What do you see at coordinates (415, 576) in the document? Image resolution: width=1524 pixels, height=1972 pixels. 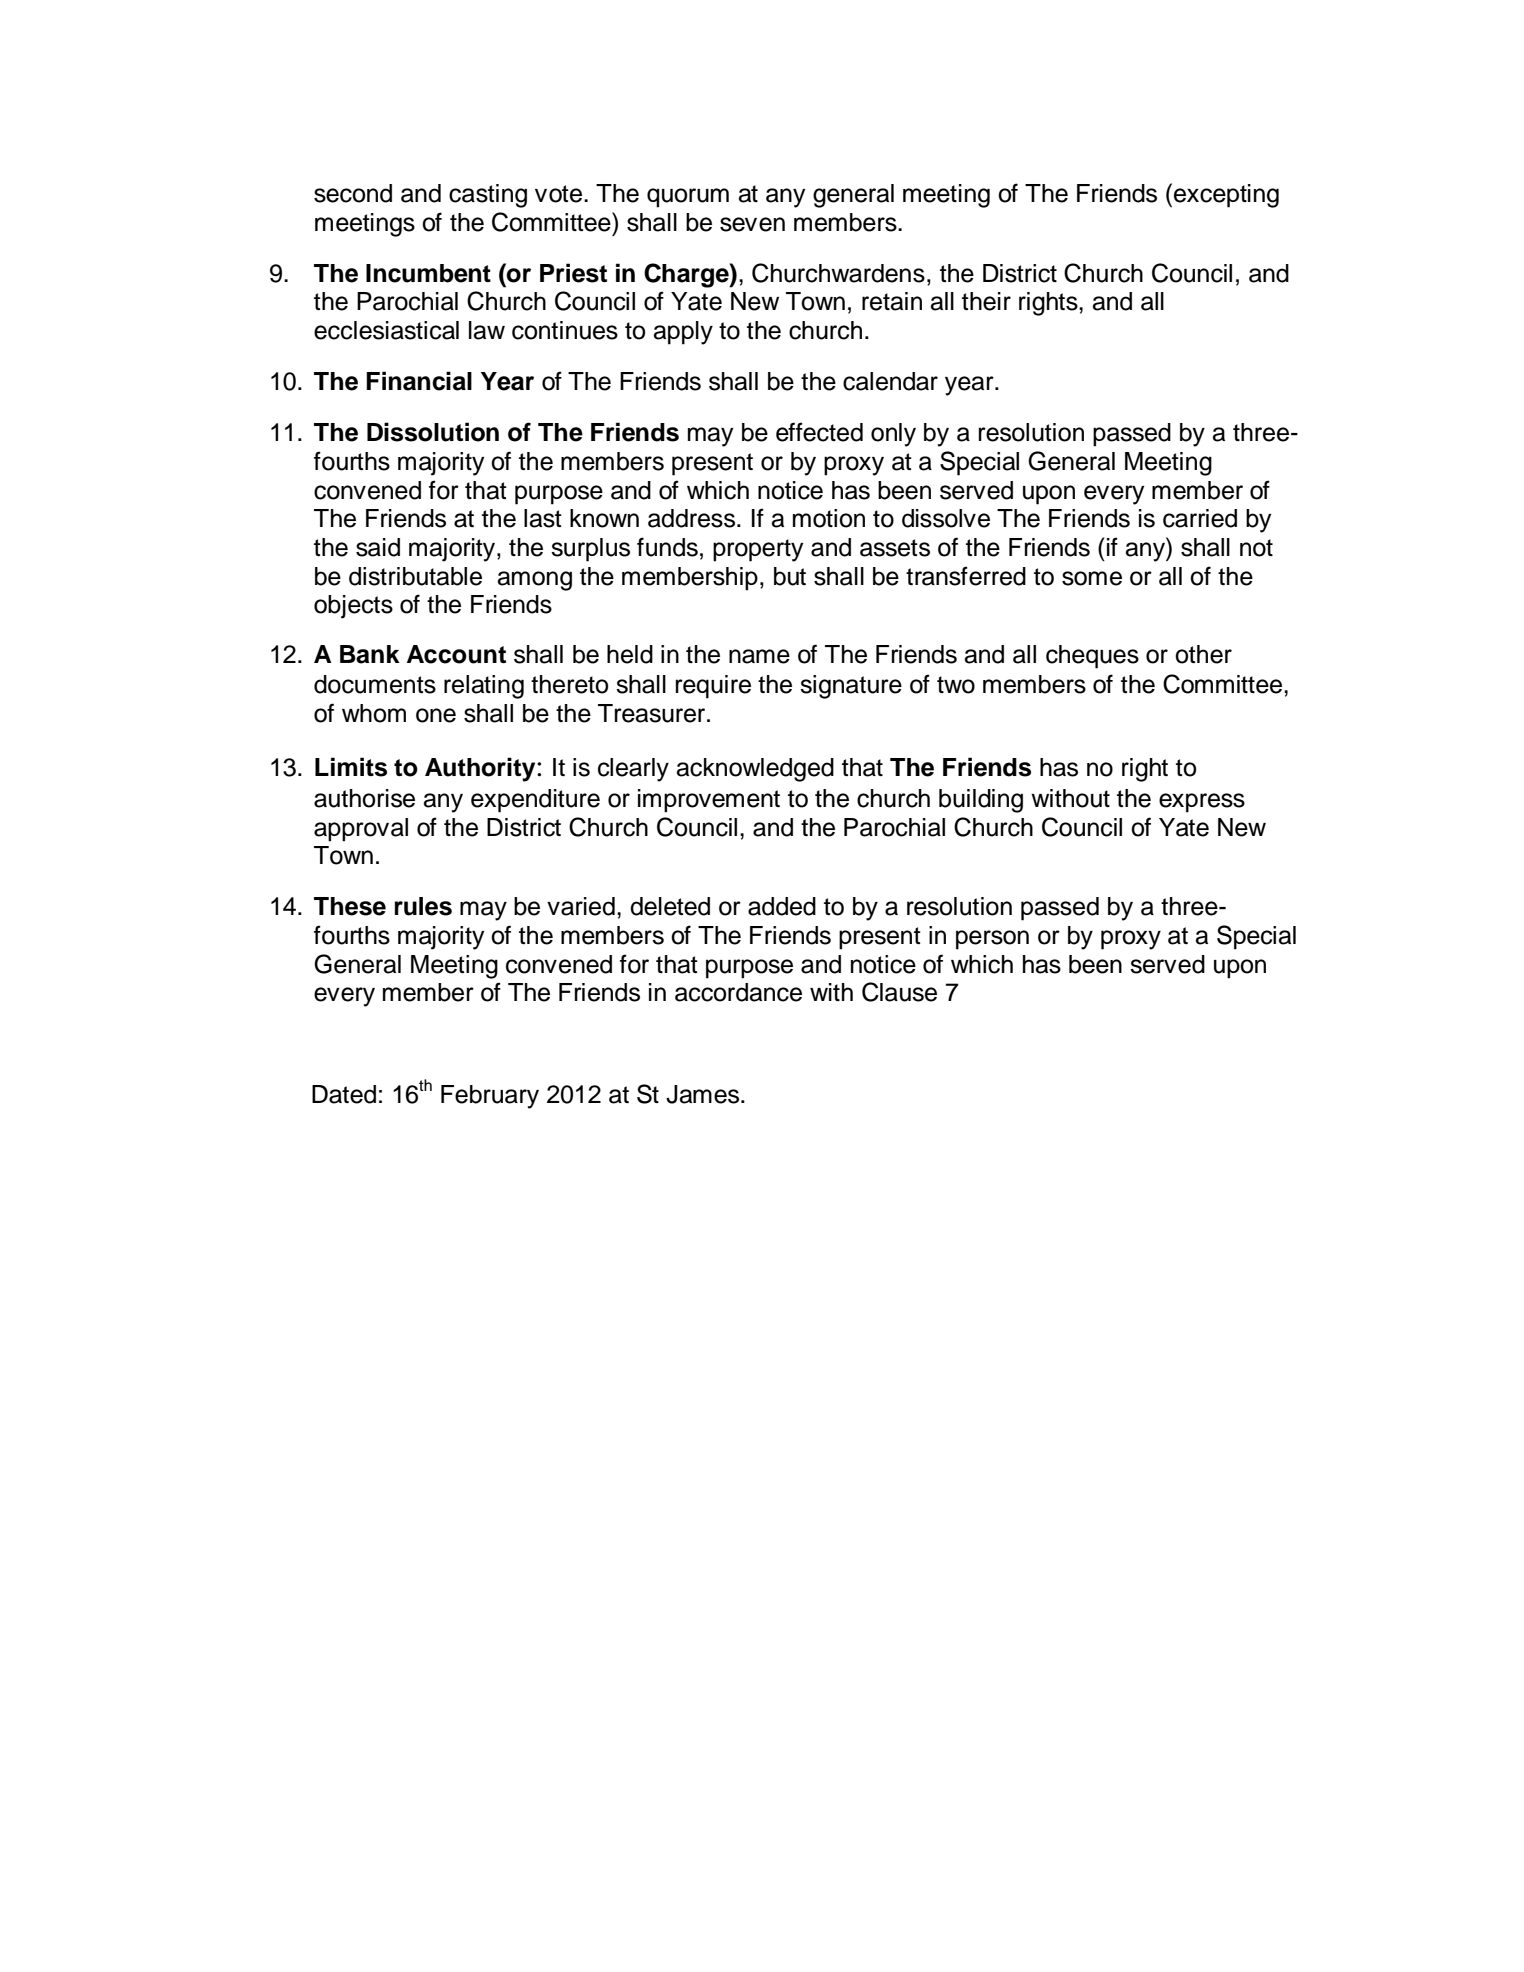 I see `distributable` at bounding box center [415, 576].
